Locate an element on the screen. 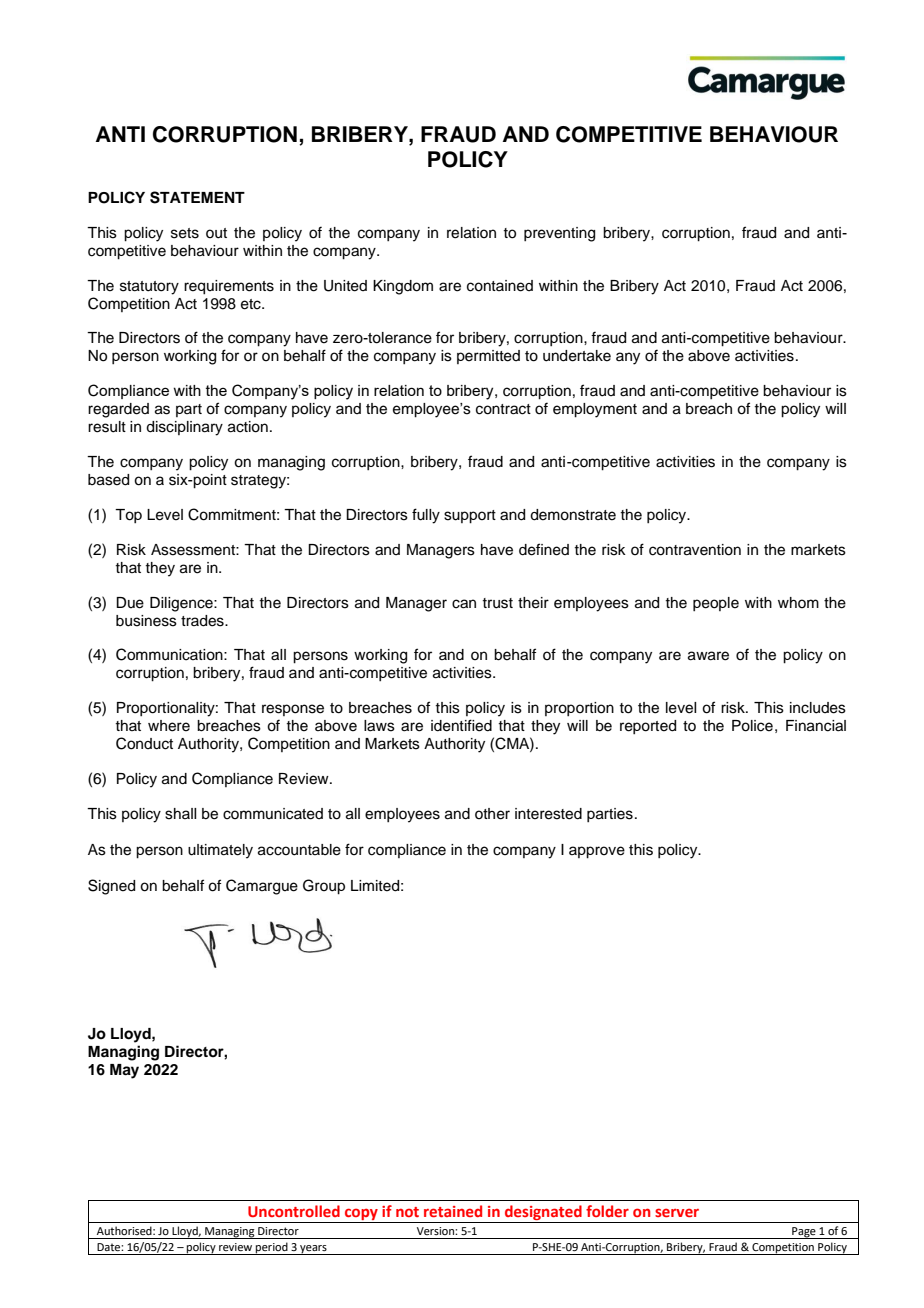  other is located at coordinates (492, 814).
